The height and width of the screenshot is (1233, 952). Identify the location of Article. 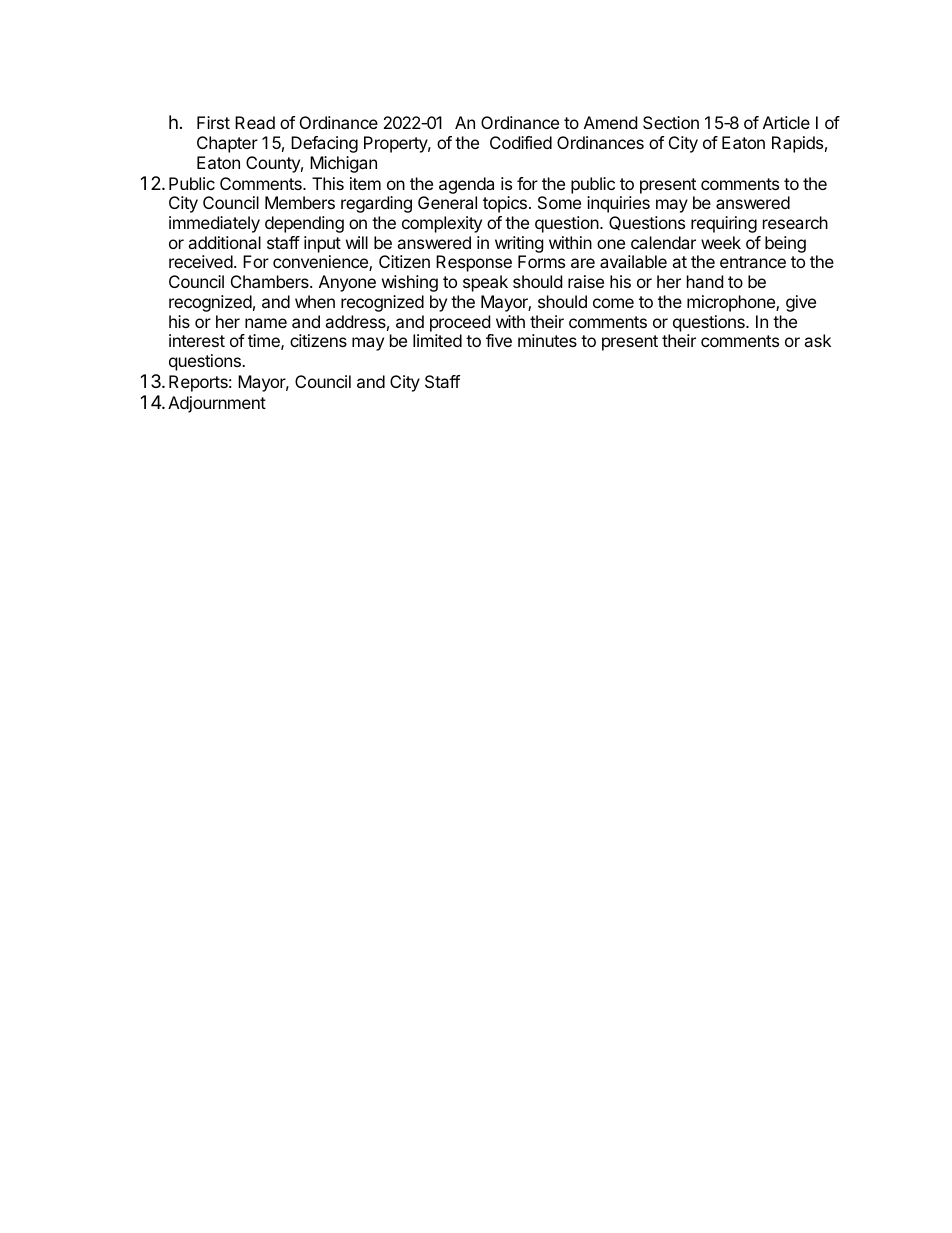
(786, 122).
